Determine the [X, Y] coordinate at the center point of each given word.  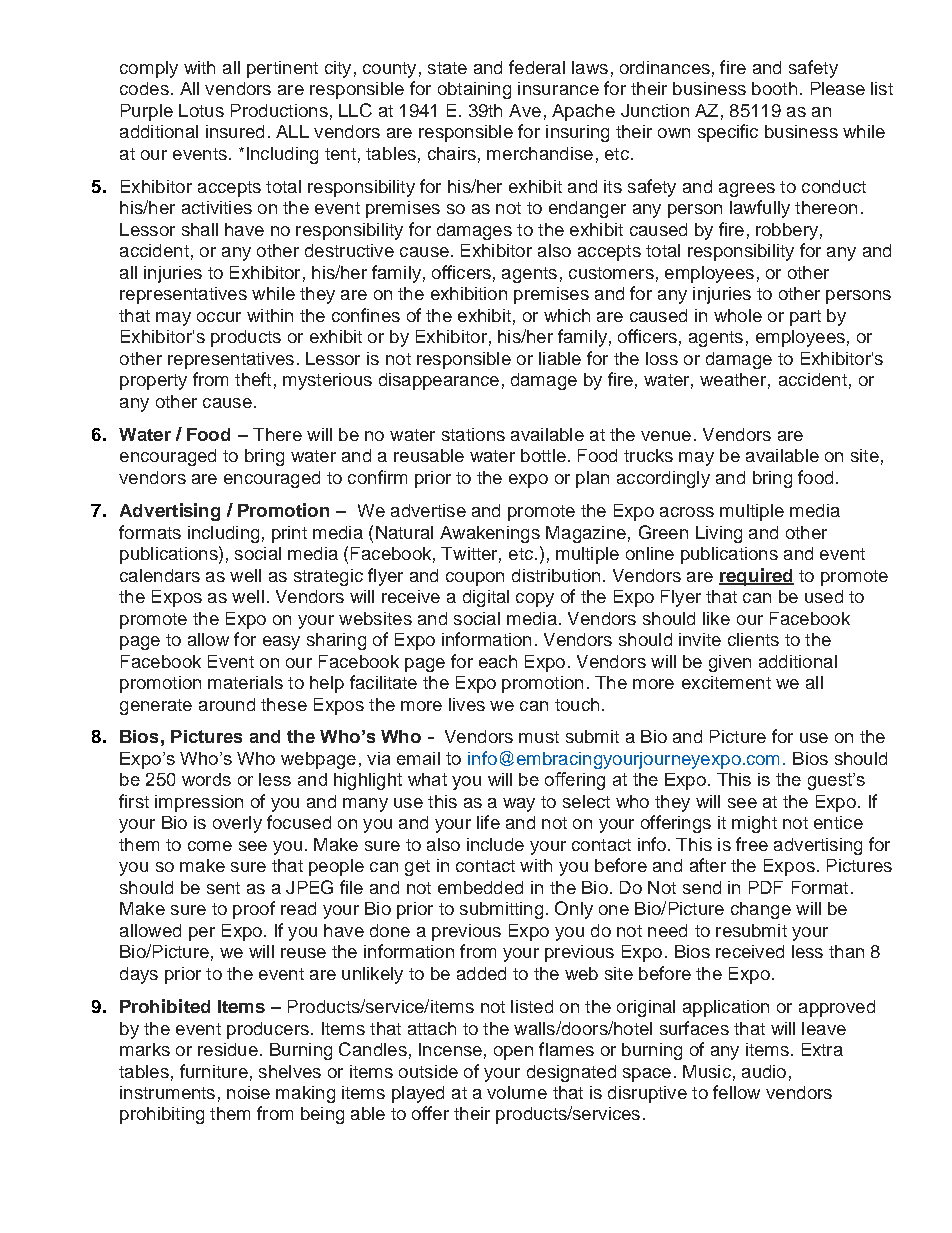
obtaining [474, 90]
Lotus [201, 110]
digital [486, 598]
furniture [214, 1071]
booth [774, 88]
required [756, 577]
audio [764, 1071]
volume [517, 1092]
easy [281, 643]
